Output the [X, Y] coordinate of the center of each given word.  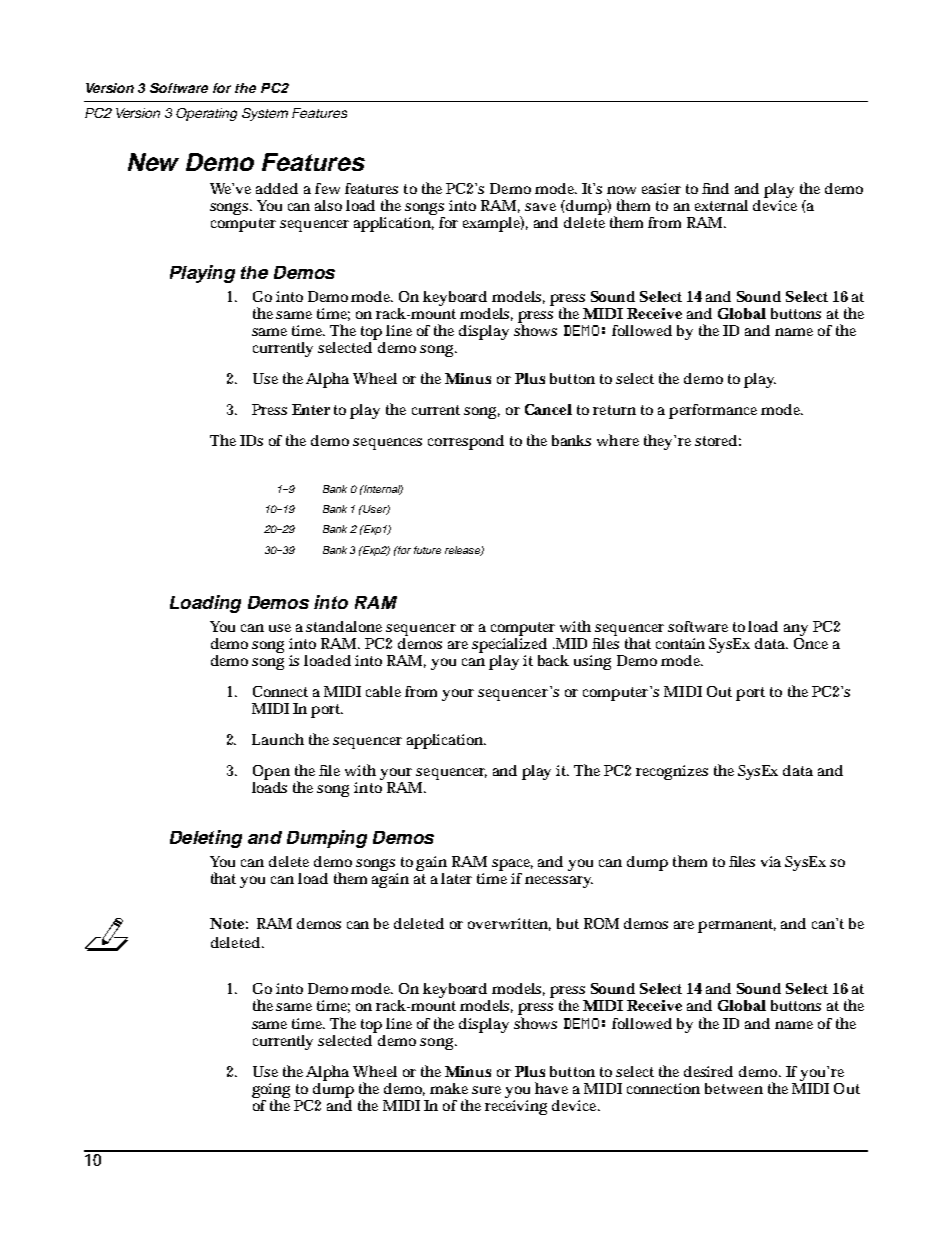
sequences [387, 444]
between [734, 1088]
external [721, 205]
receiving [516, 1107]
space [512, 865]
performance [713, 411]
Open [271, 774]
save [540, 207]
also [328, 205]
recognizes [672, 772]
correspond [466, 442]
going [271, 1091]
